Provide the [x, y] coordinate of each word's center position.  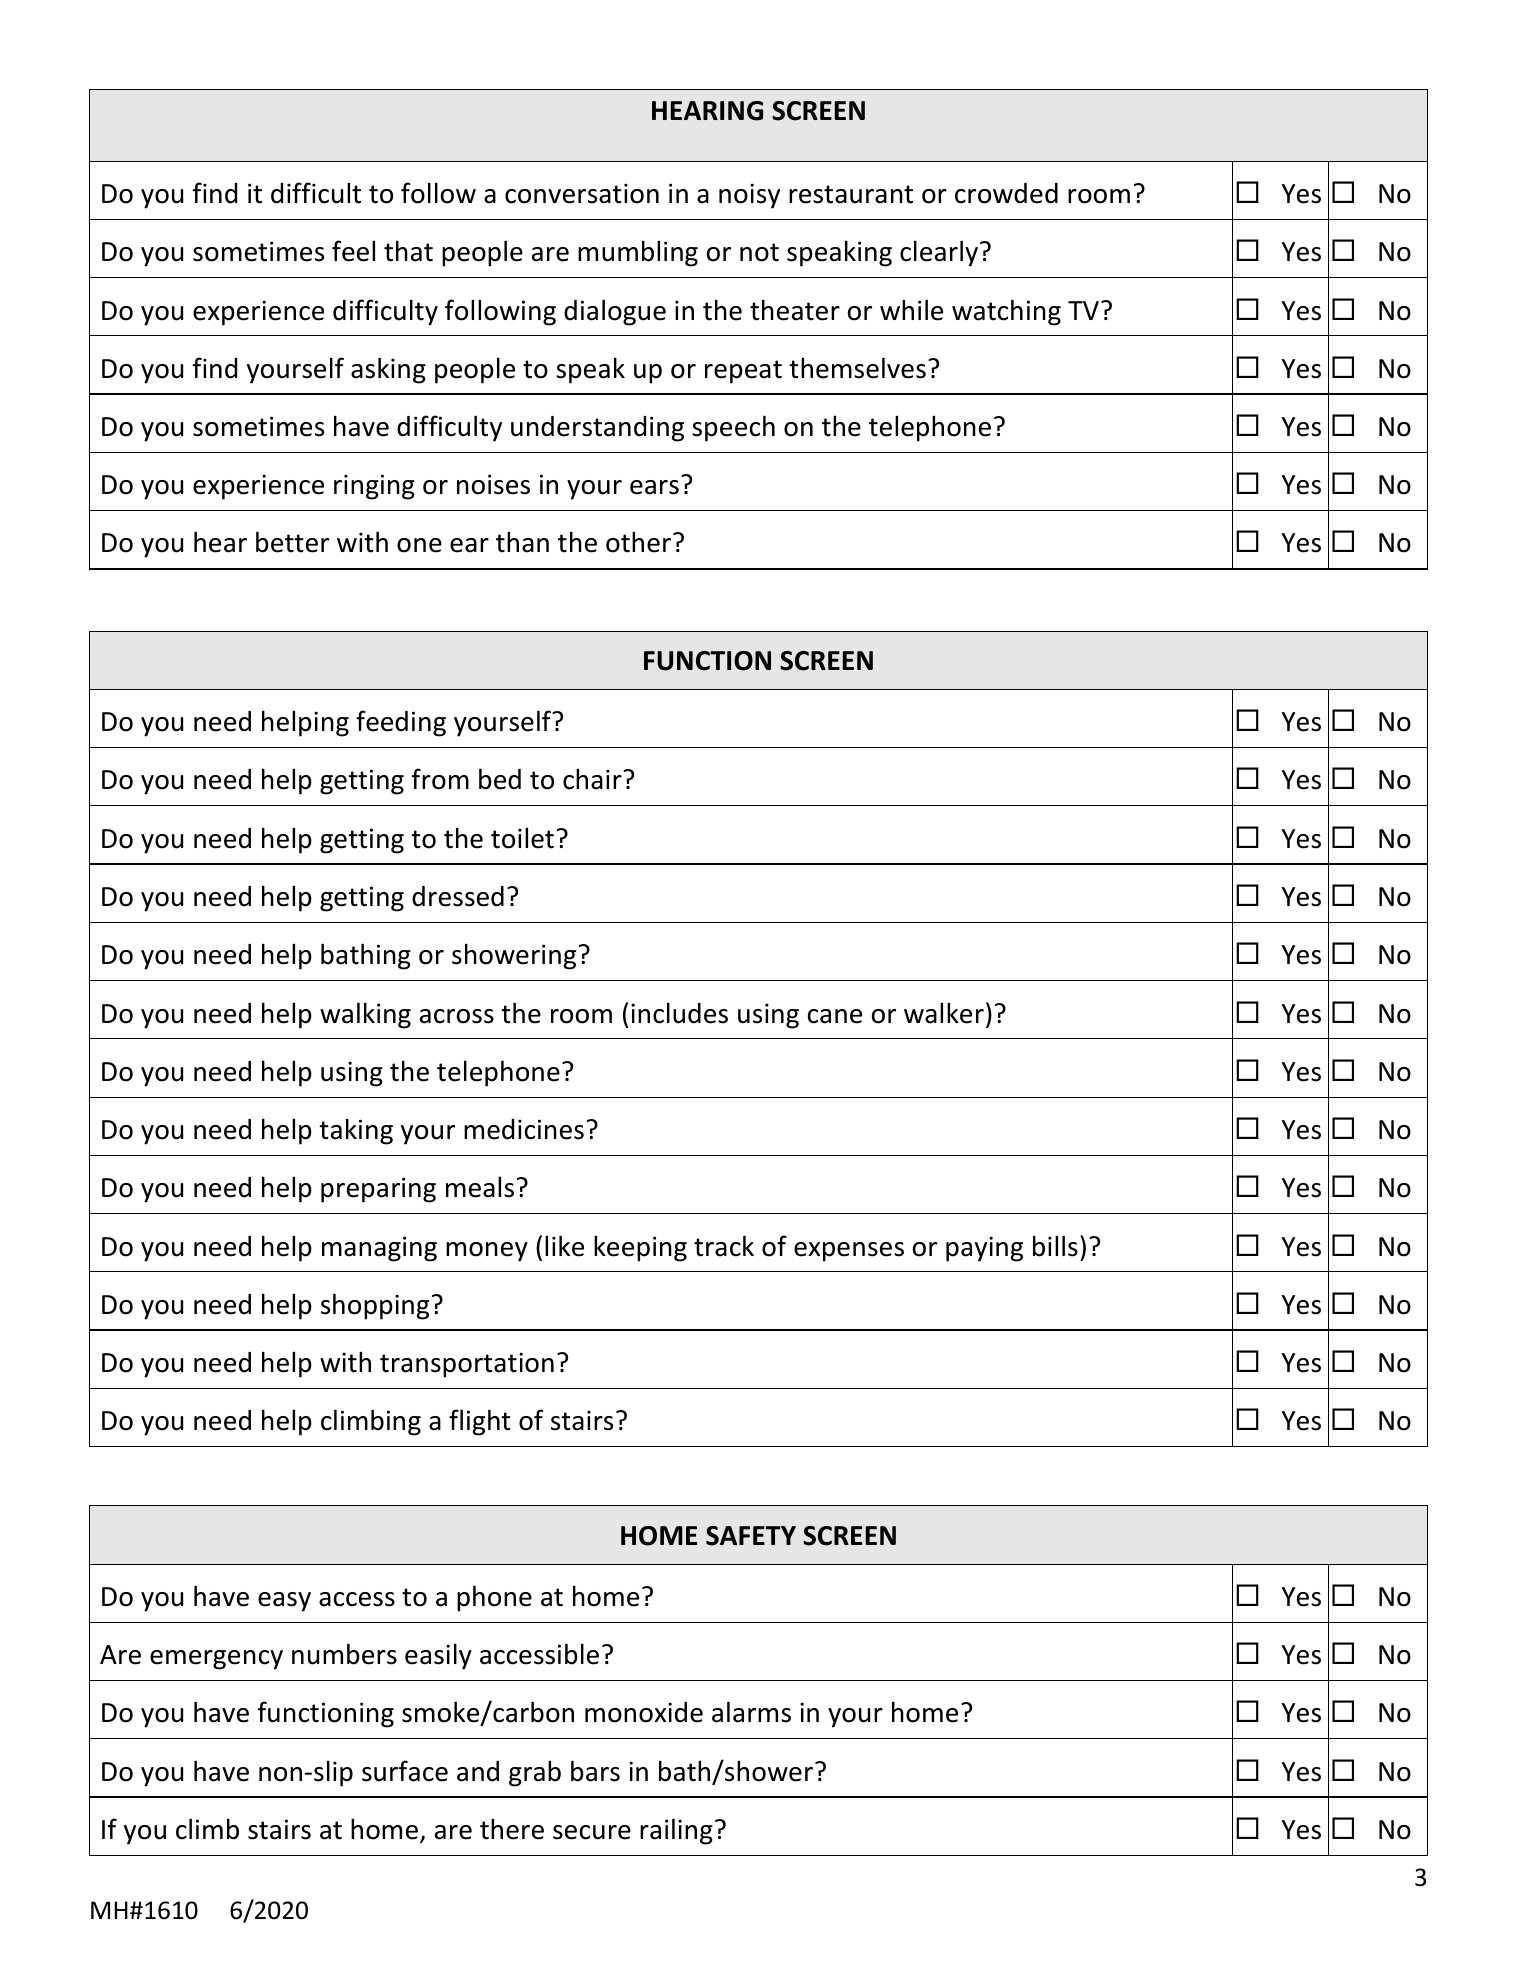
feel [353, 251]
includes [679, 1013]
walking [365, 1015]
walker [944, 1013]
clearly [940, 253]
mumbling [638, 253]
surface [405, 1771]
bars [595, 1771]
